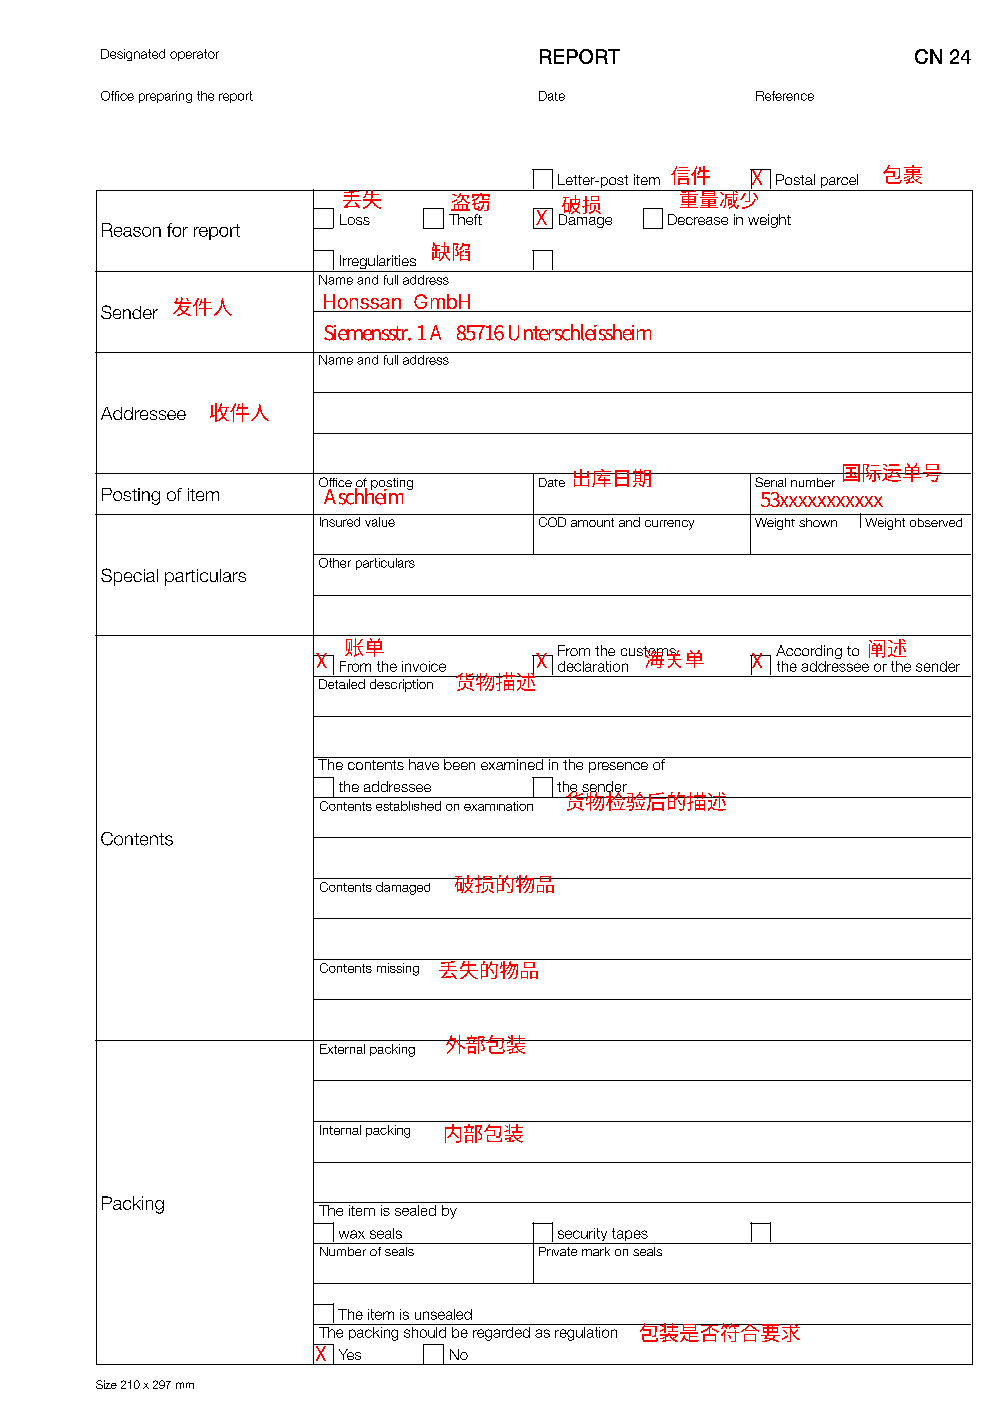  Describe the element at coordinates (629, 1236) in the image. I see `tapes` at that location.
